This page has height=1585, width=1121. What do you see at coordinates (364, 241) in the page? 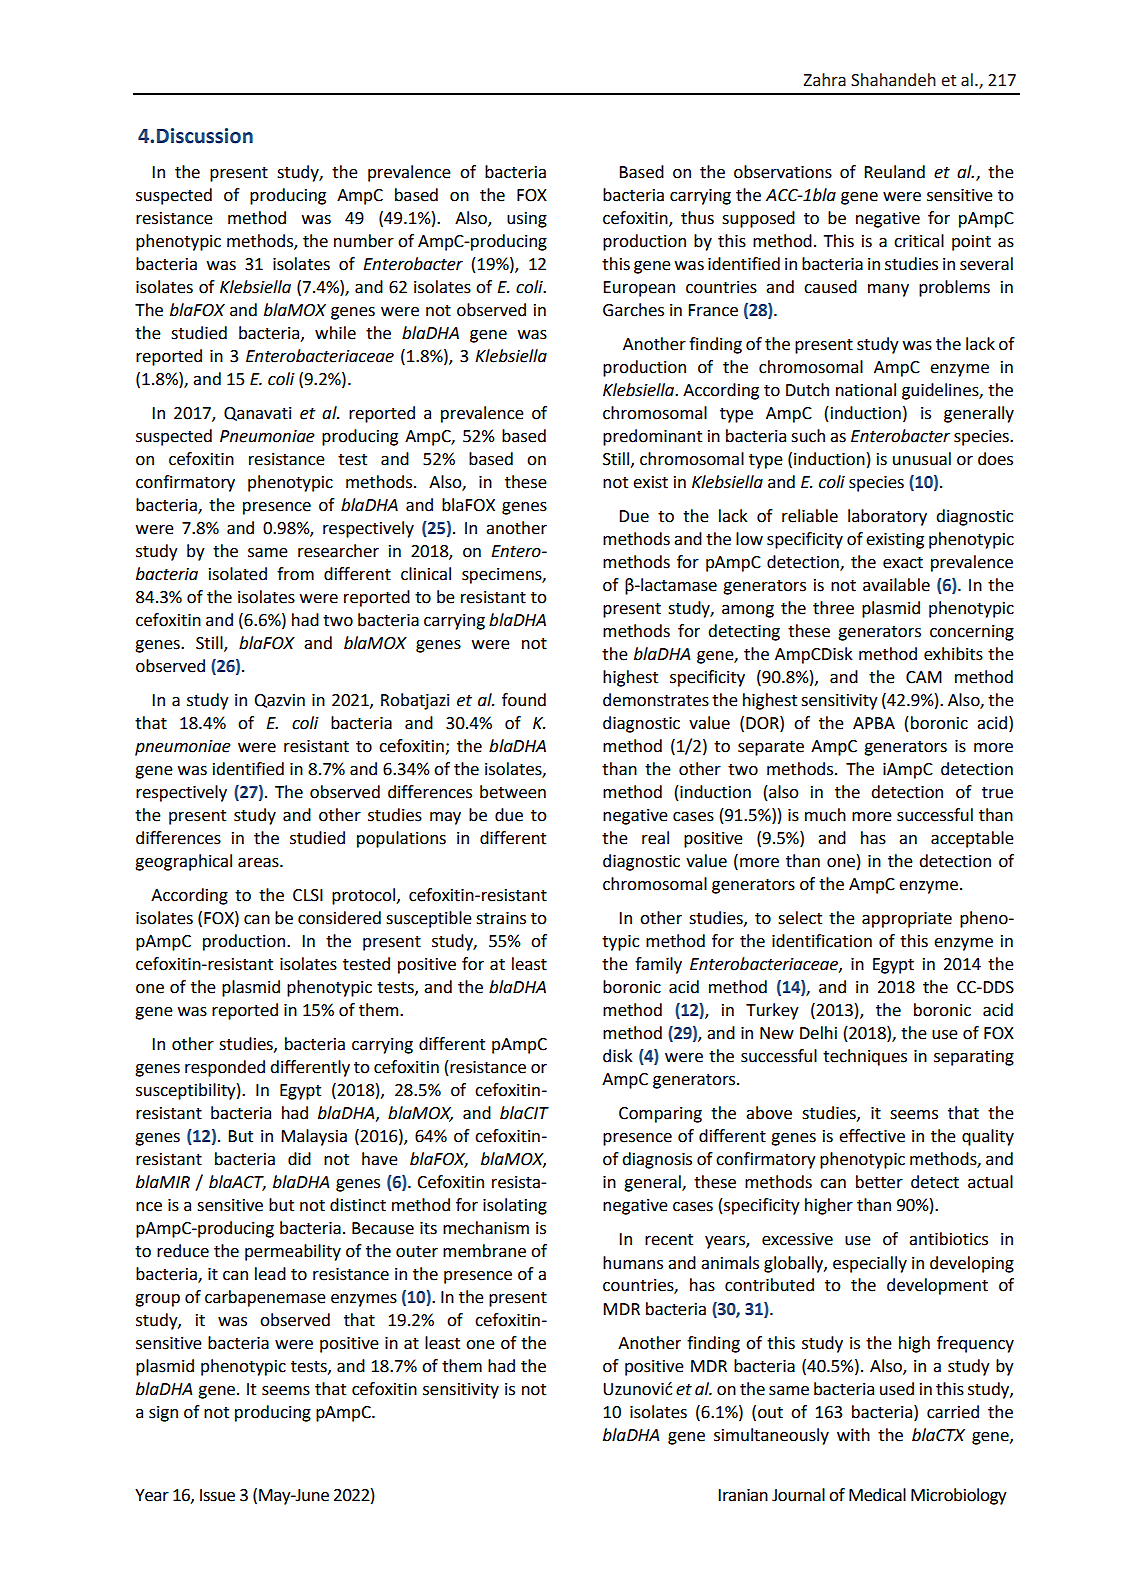
I see `number` at bounding box center [364, 241].
